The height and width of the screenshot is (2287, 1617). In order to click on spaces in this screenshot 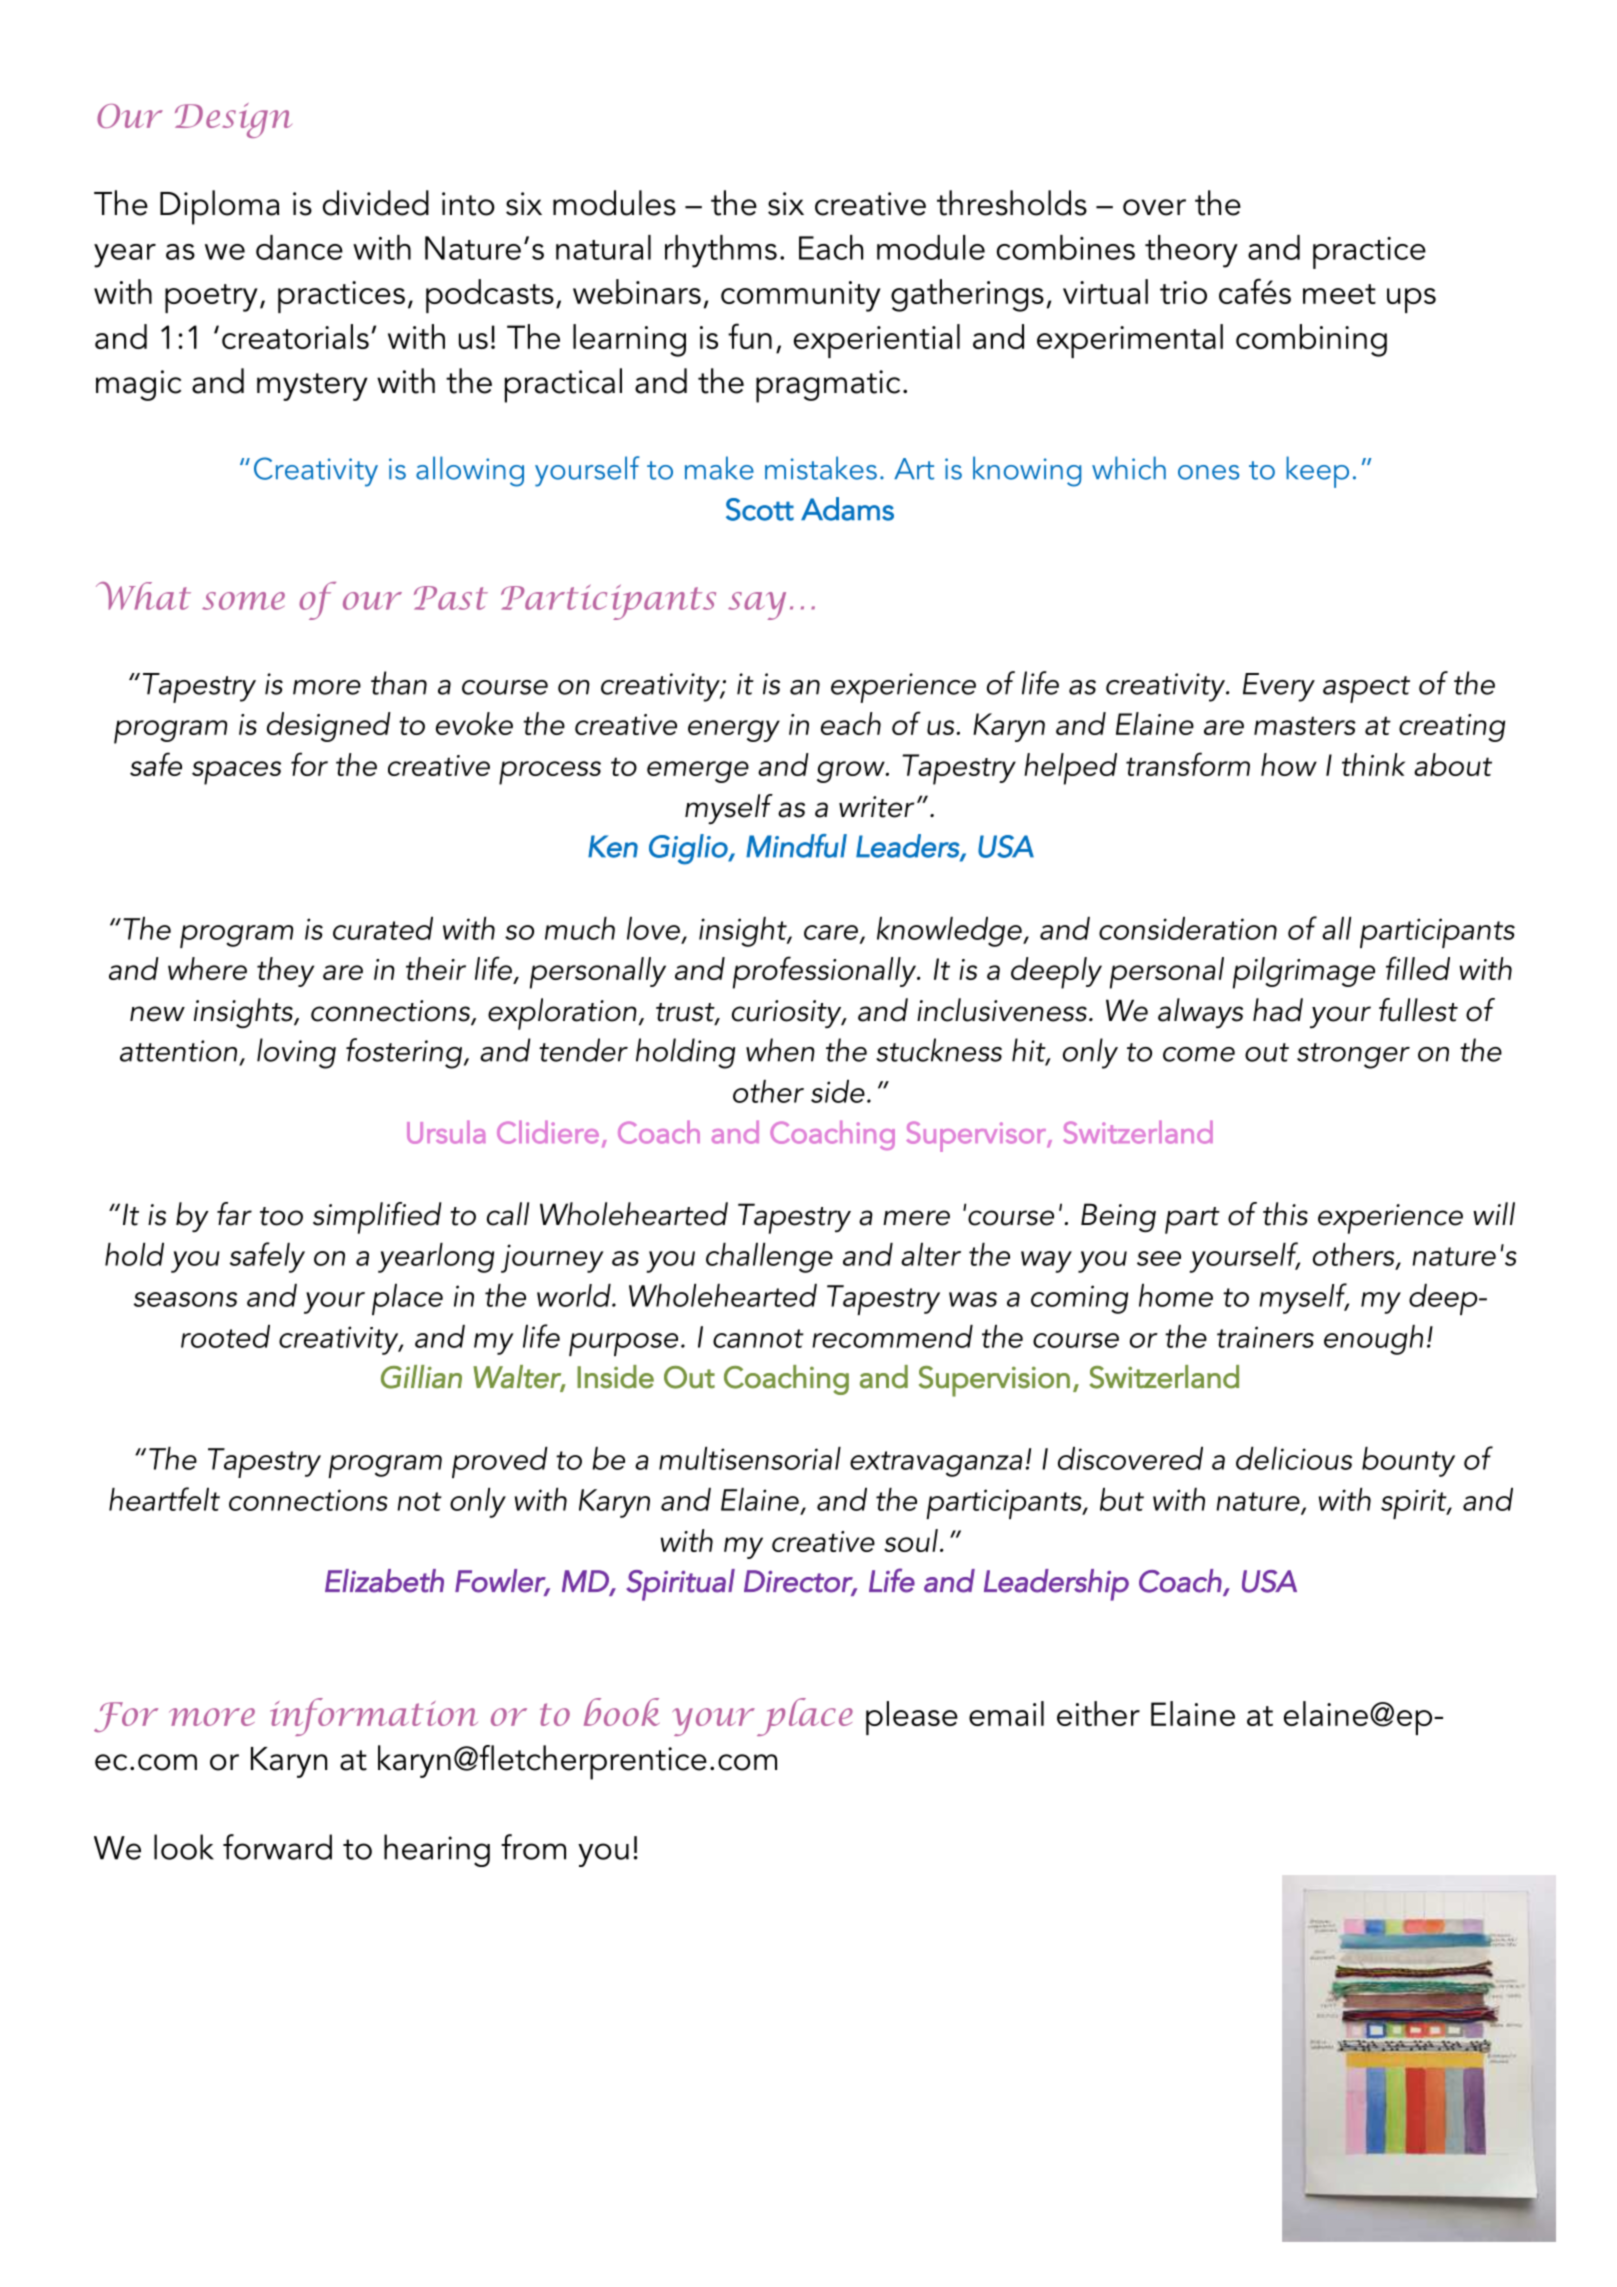, I will do `click(236, 773)`.
